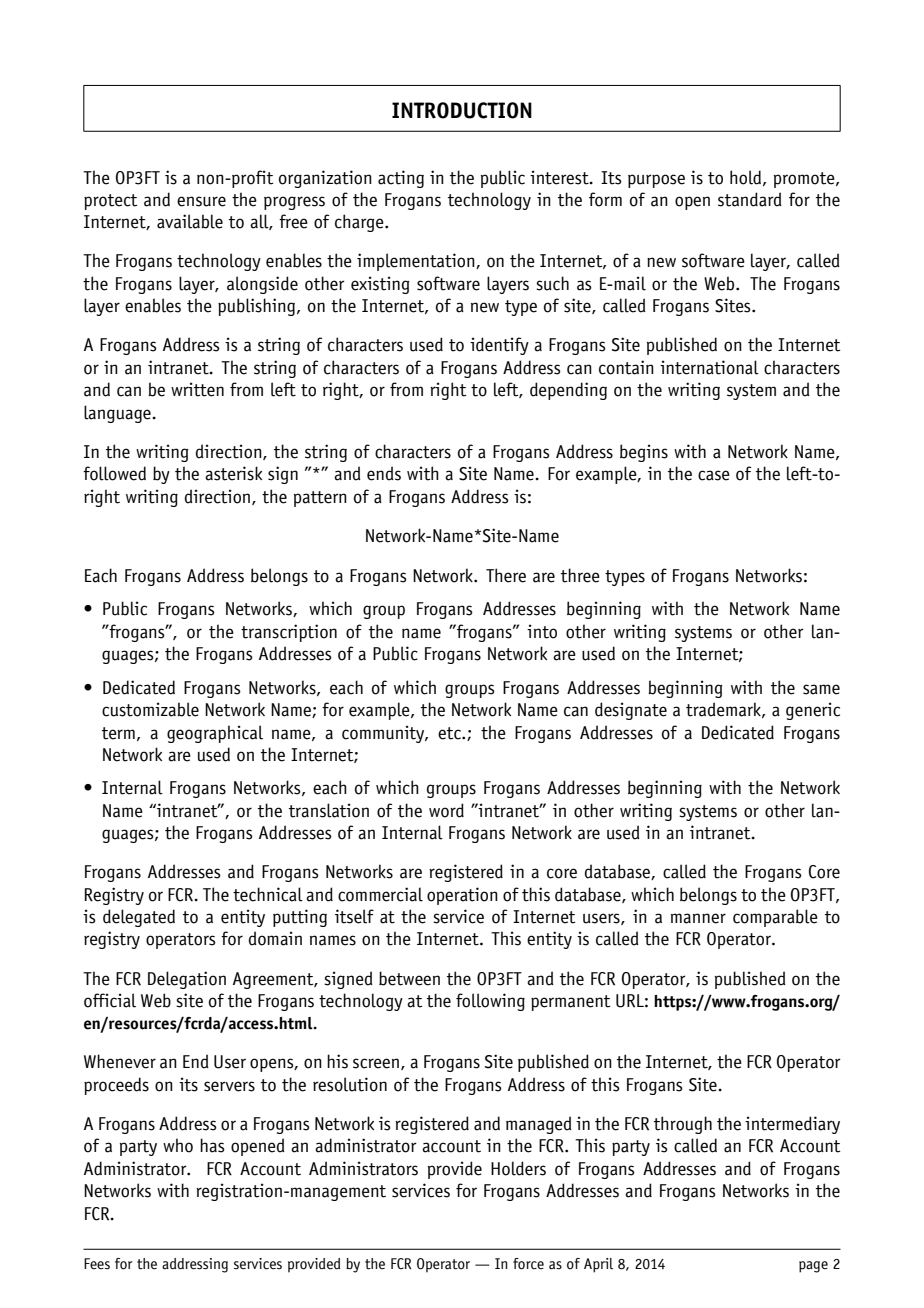 The image size is (924, 1308). I want to click on international, so click(709, 367).
